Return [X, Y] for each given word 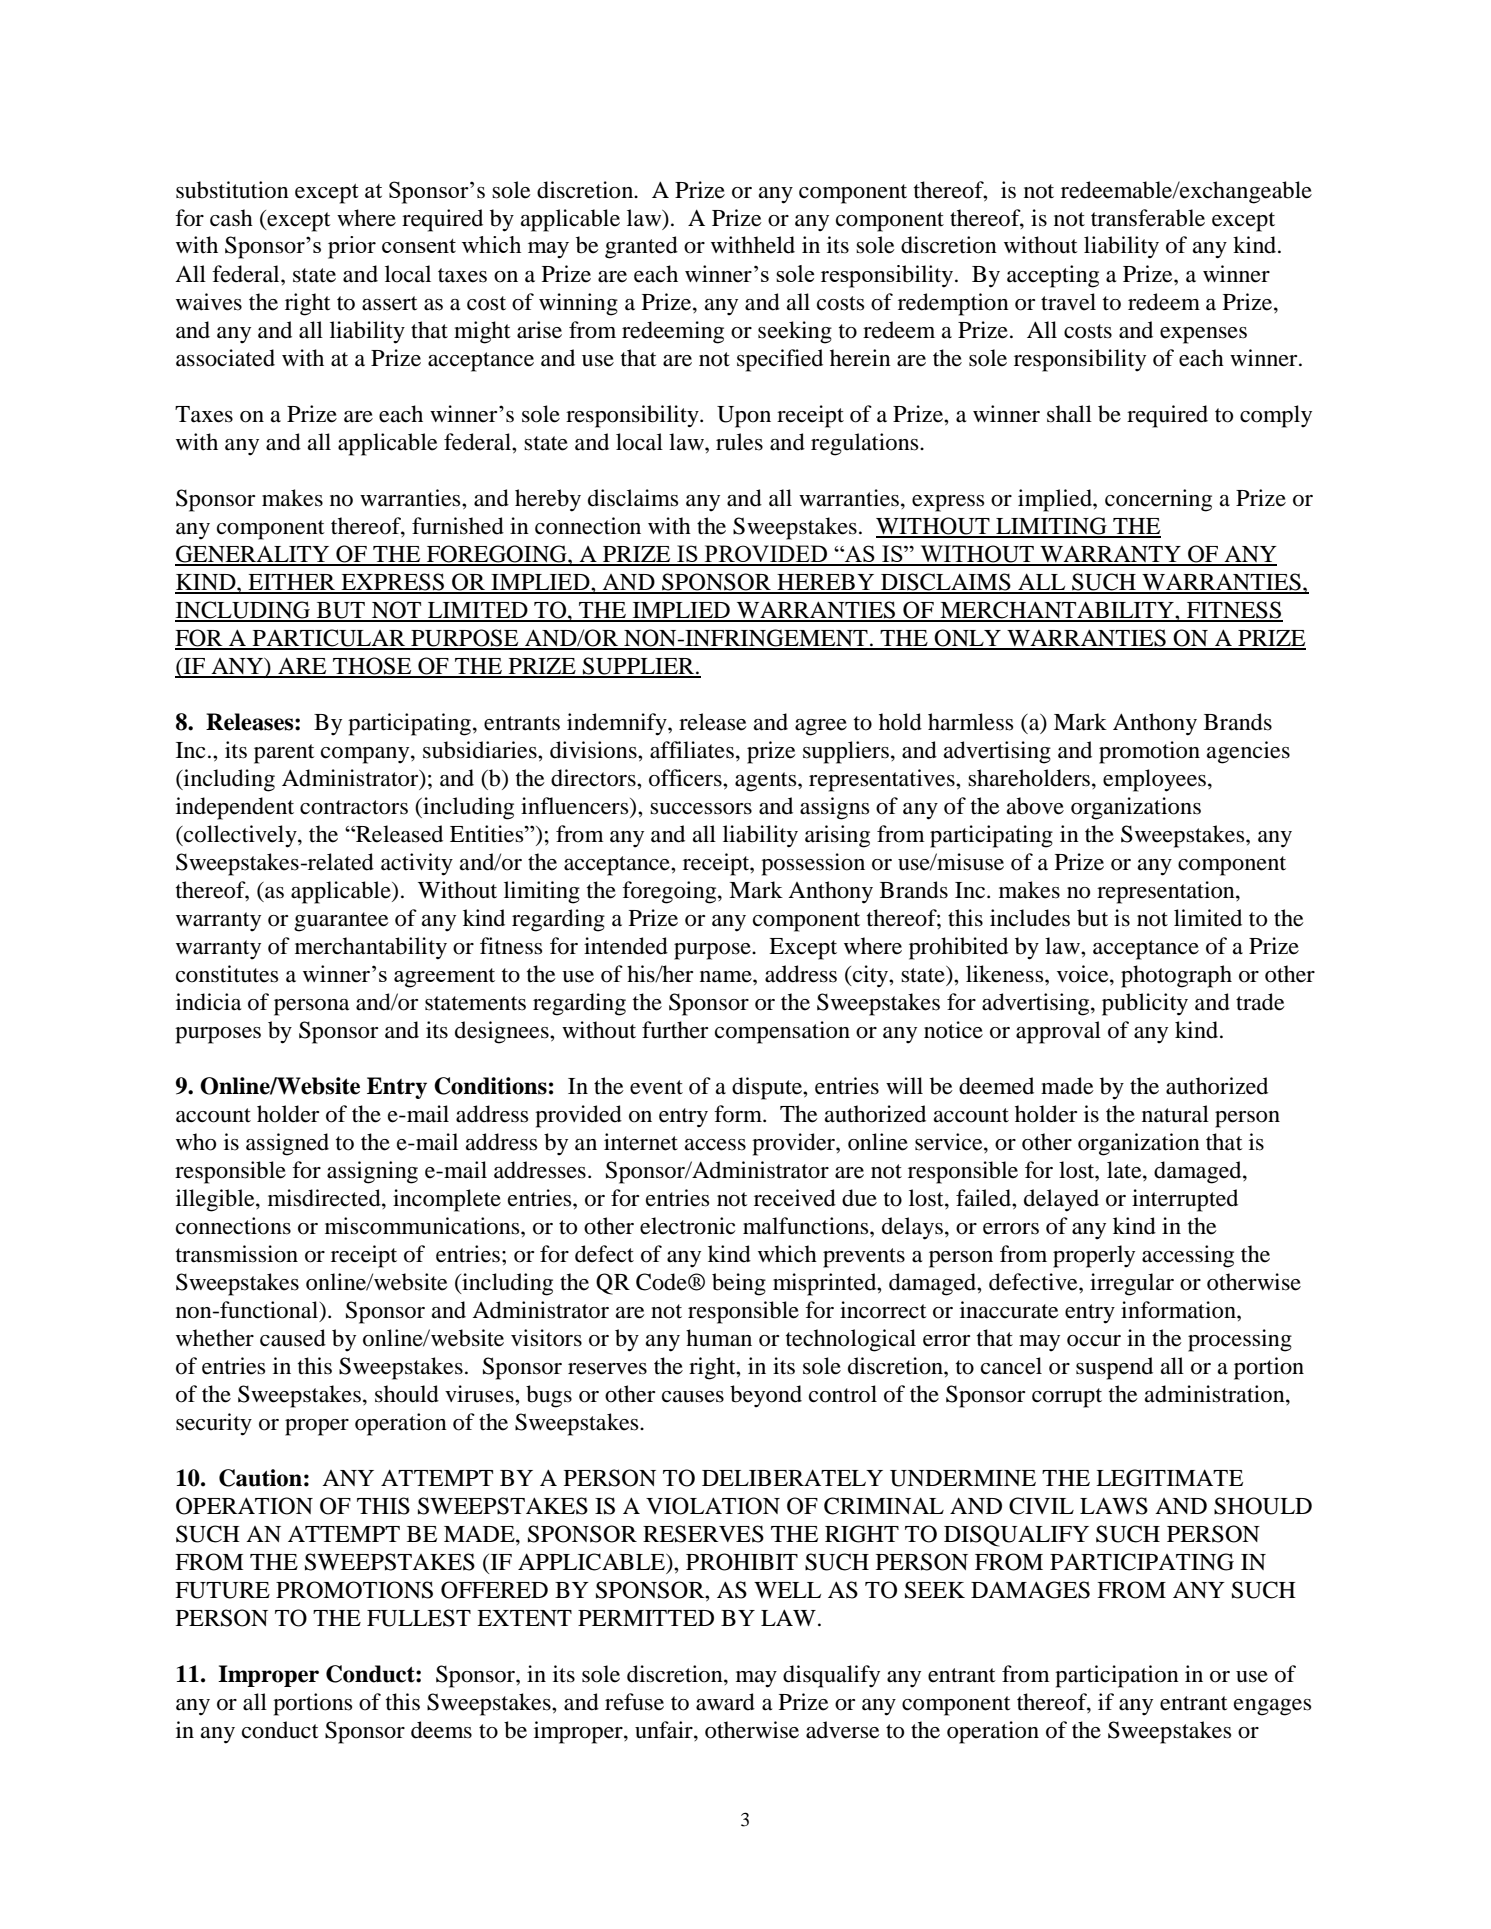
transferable [1148, 218]
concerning [1158, 500]
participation [1117, 1676]
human [719, 1338]
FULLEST [419, 1618]
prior [352, 247]
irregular [1132, 1284]
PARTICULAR [329, 639]
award [725, 1702]
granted [641, 247]
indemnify [618, 724]
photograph [1176, 976]
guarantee [341, 922]
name [727, 977]
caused [293, 1338]
